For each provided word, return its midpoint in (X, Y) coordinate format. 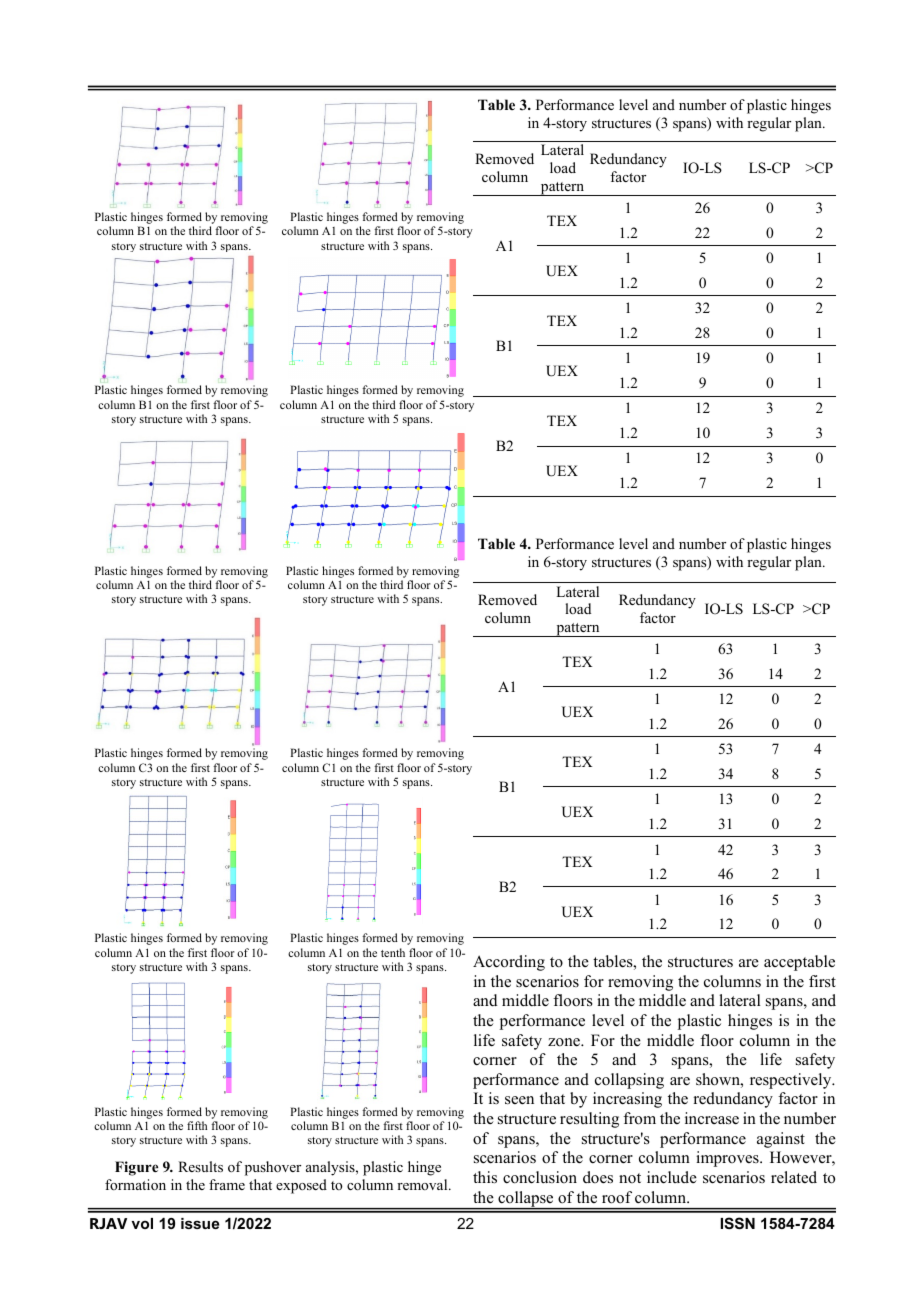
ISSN (738, 1223)
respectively (792, 1081)
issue (200, 1223)
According (509, 963)
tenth (393, 952)
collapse (526, 1200)
